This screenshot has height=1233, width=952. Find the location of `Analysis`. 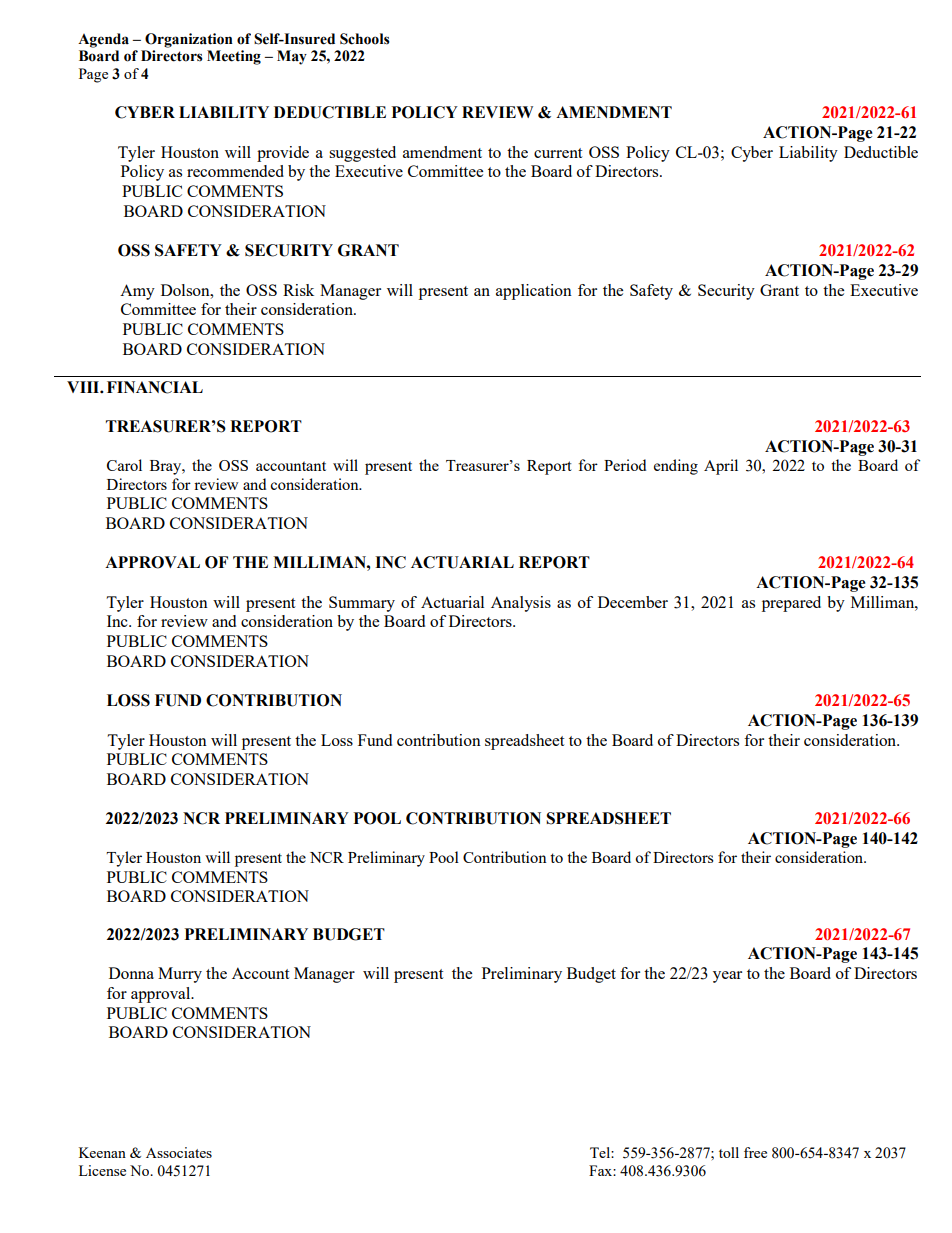

Analysis is located at coordinates (521, 604).
